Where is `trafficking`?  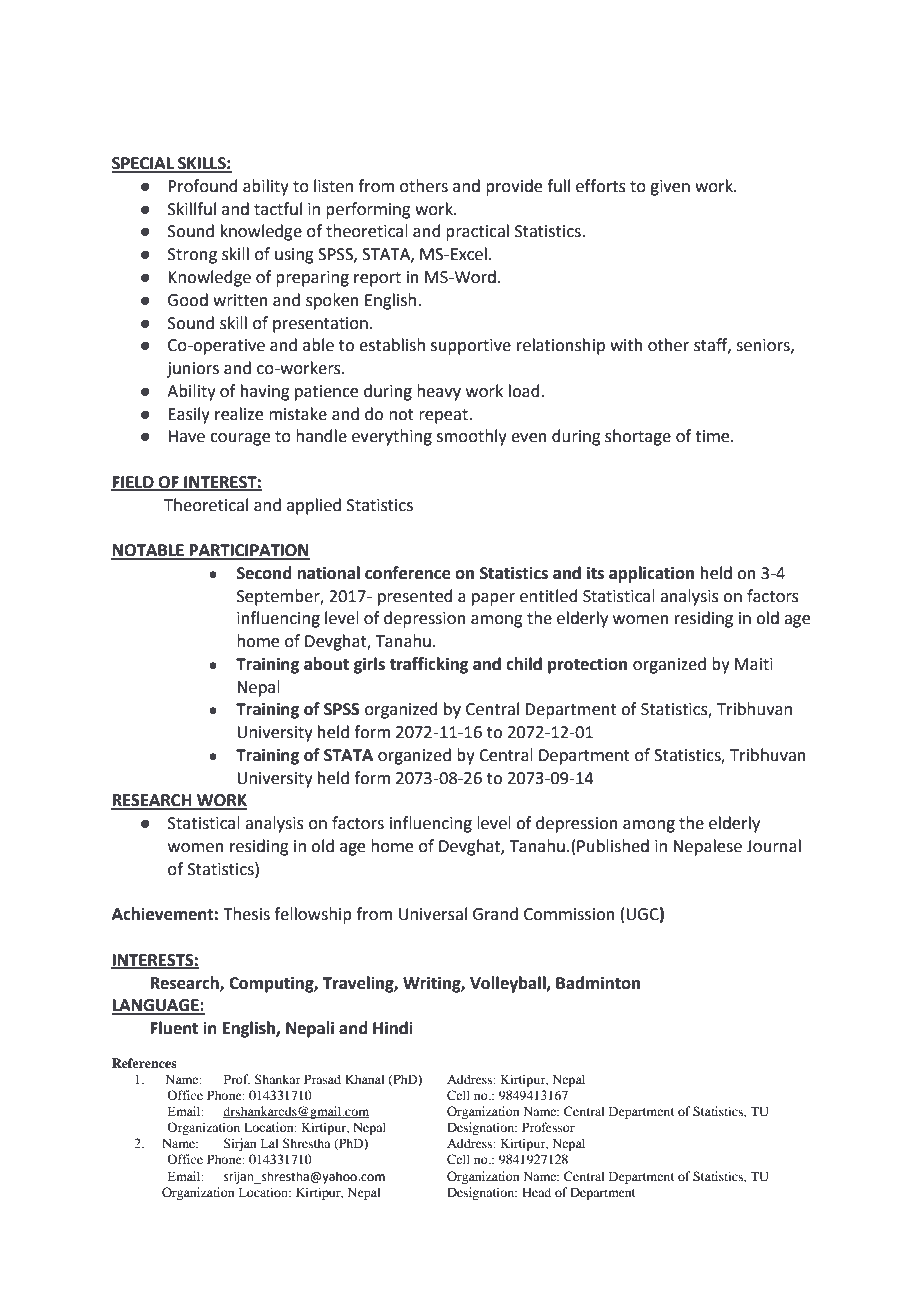
trafficking is located at coordinates (428, 665).
